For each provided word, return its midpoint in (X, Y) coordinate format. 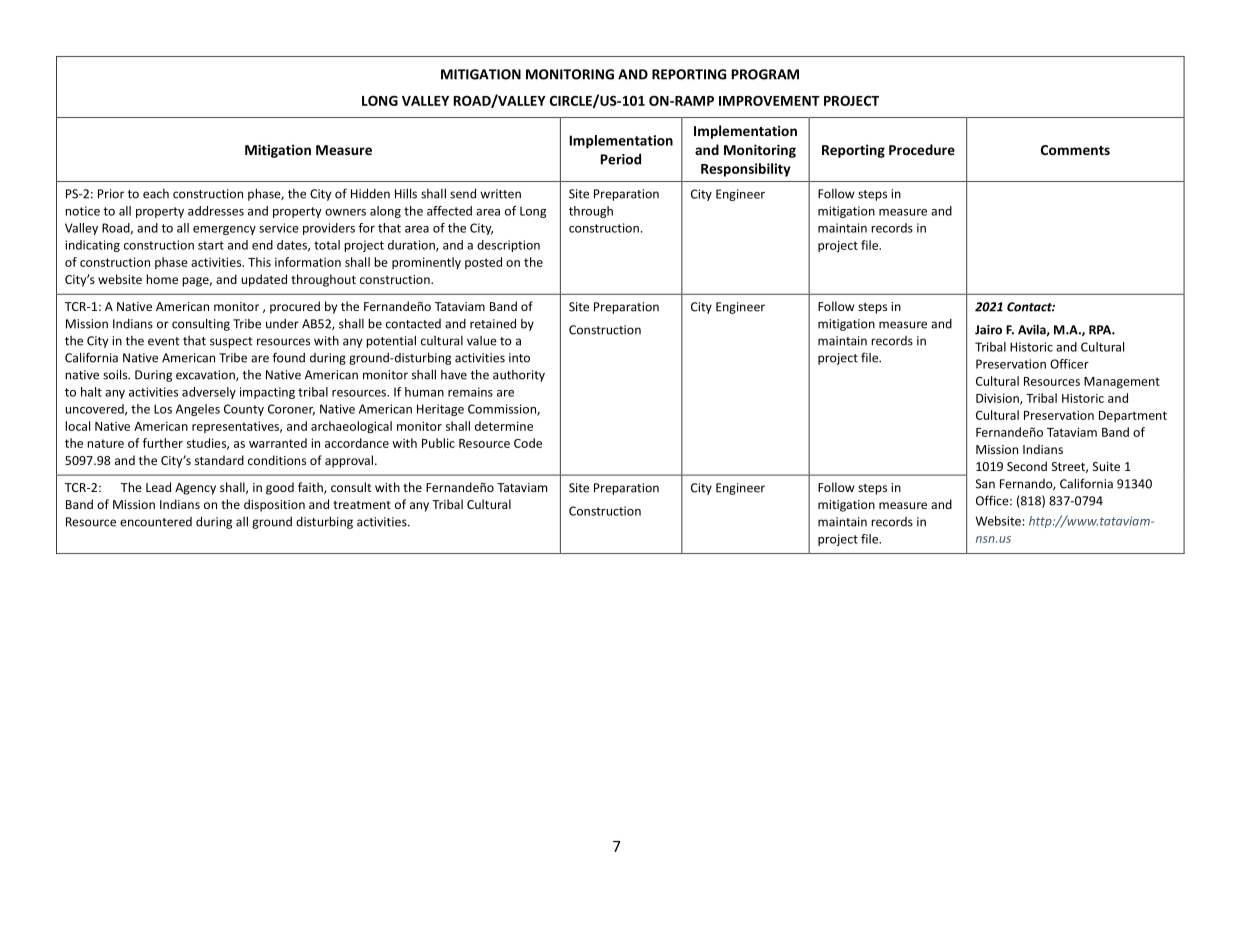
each (156, 194)
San (985, 484)
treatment (362, 505)
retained (493, 323)
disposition (274, 505)
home (162, 279)
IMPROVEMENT (769, 101)
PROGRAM (765, 74)
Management (1122, 383)
